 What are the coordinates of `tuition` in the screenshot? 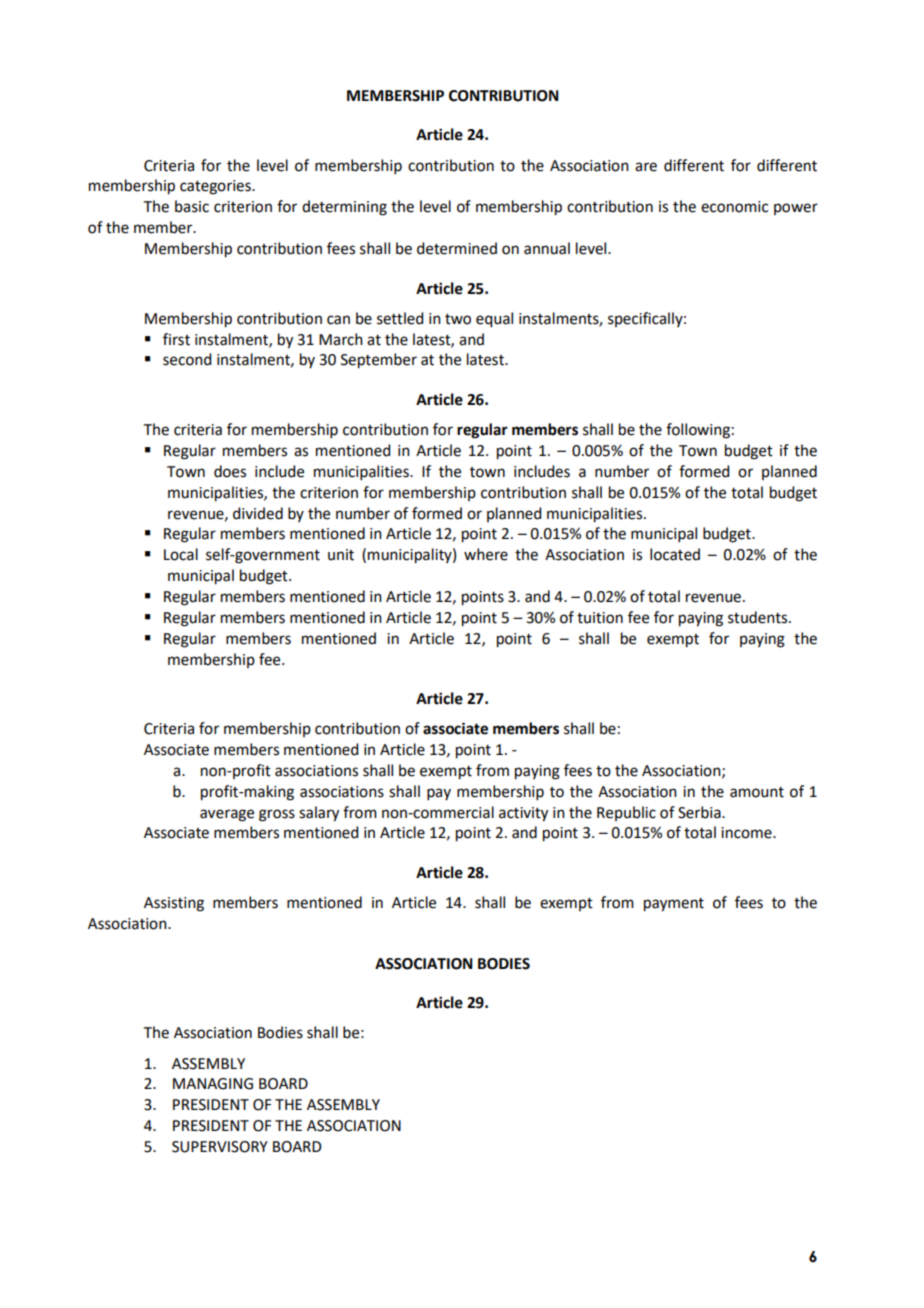 It's located at (600, 618).
